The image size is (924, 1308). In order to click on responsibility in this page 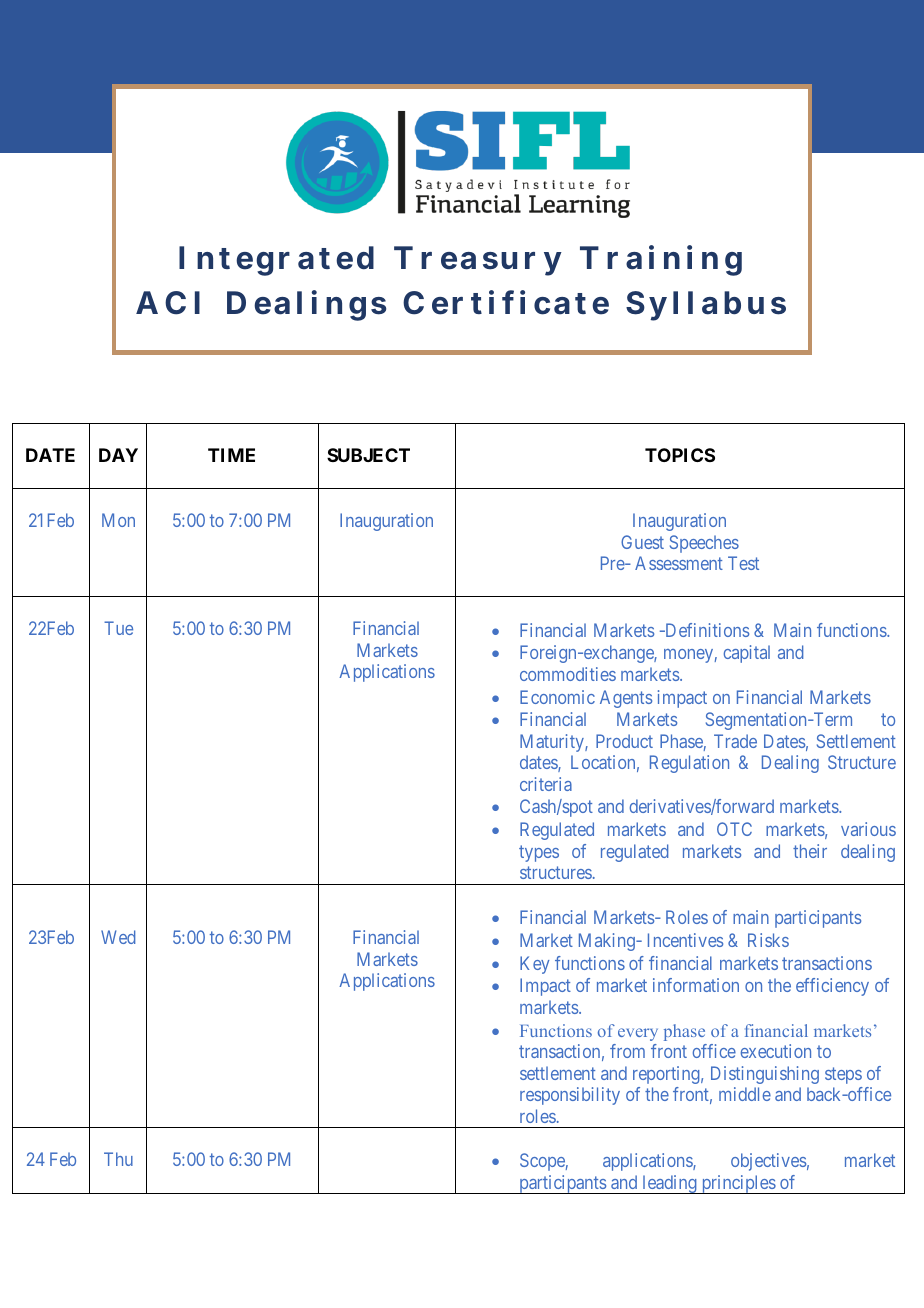, I will do `click(570, 1096)`.
